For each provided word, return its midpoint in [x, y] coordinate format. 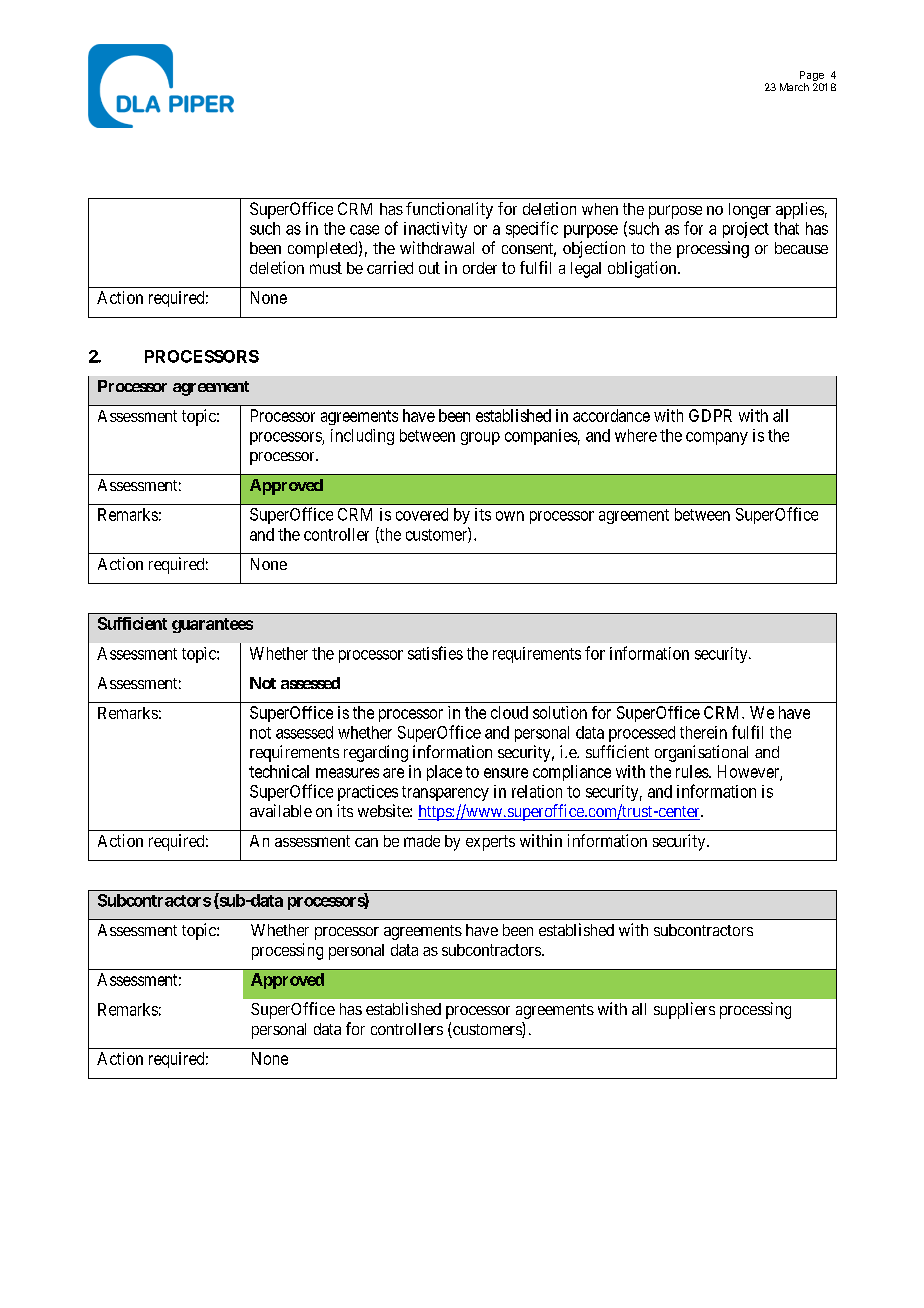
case [364, 230]
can [366, 842]
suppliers [684, 1010]
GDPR [710, 415]
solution [560, 712]
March [794, 87]
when [600, 209]
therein [703, 732]
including [362, 437]
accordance [611, 415]
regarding [376, 753]
